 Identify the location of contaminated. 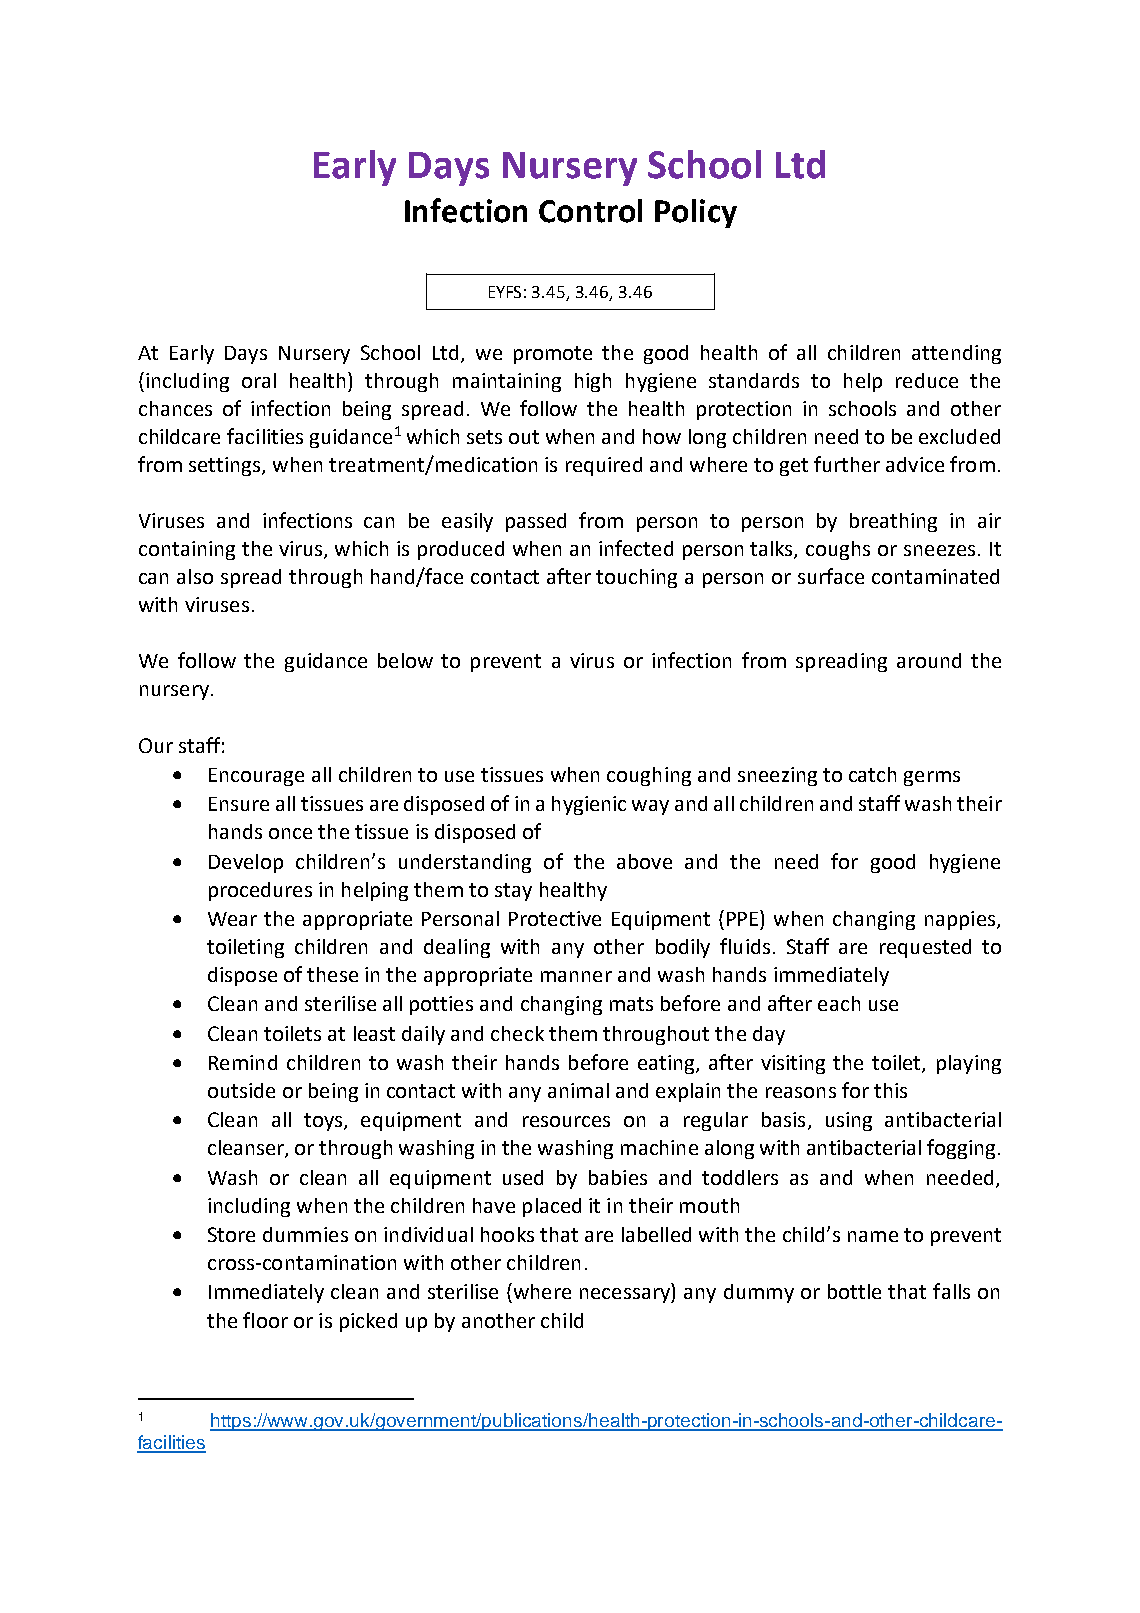
(935, 576).
